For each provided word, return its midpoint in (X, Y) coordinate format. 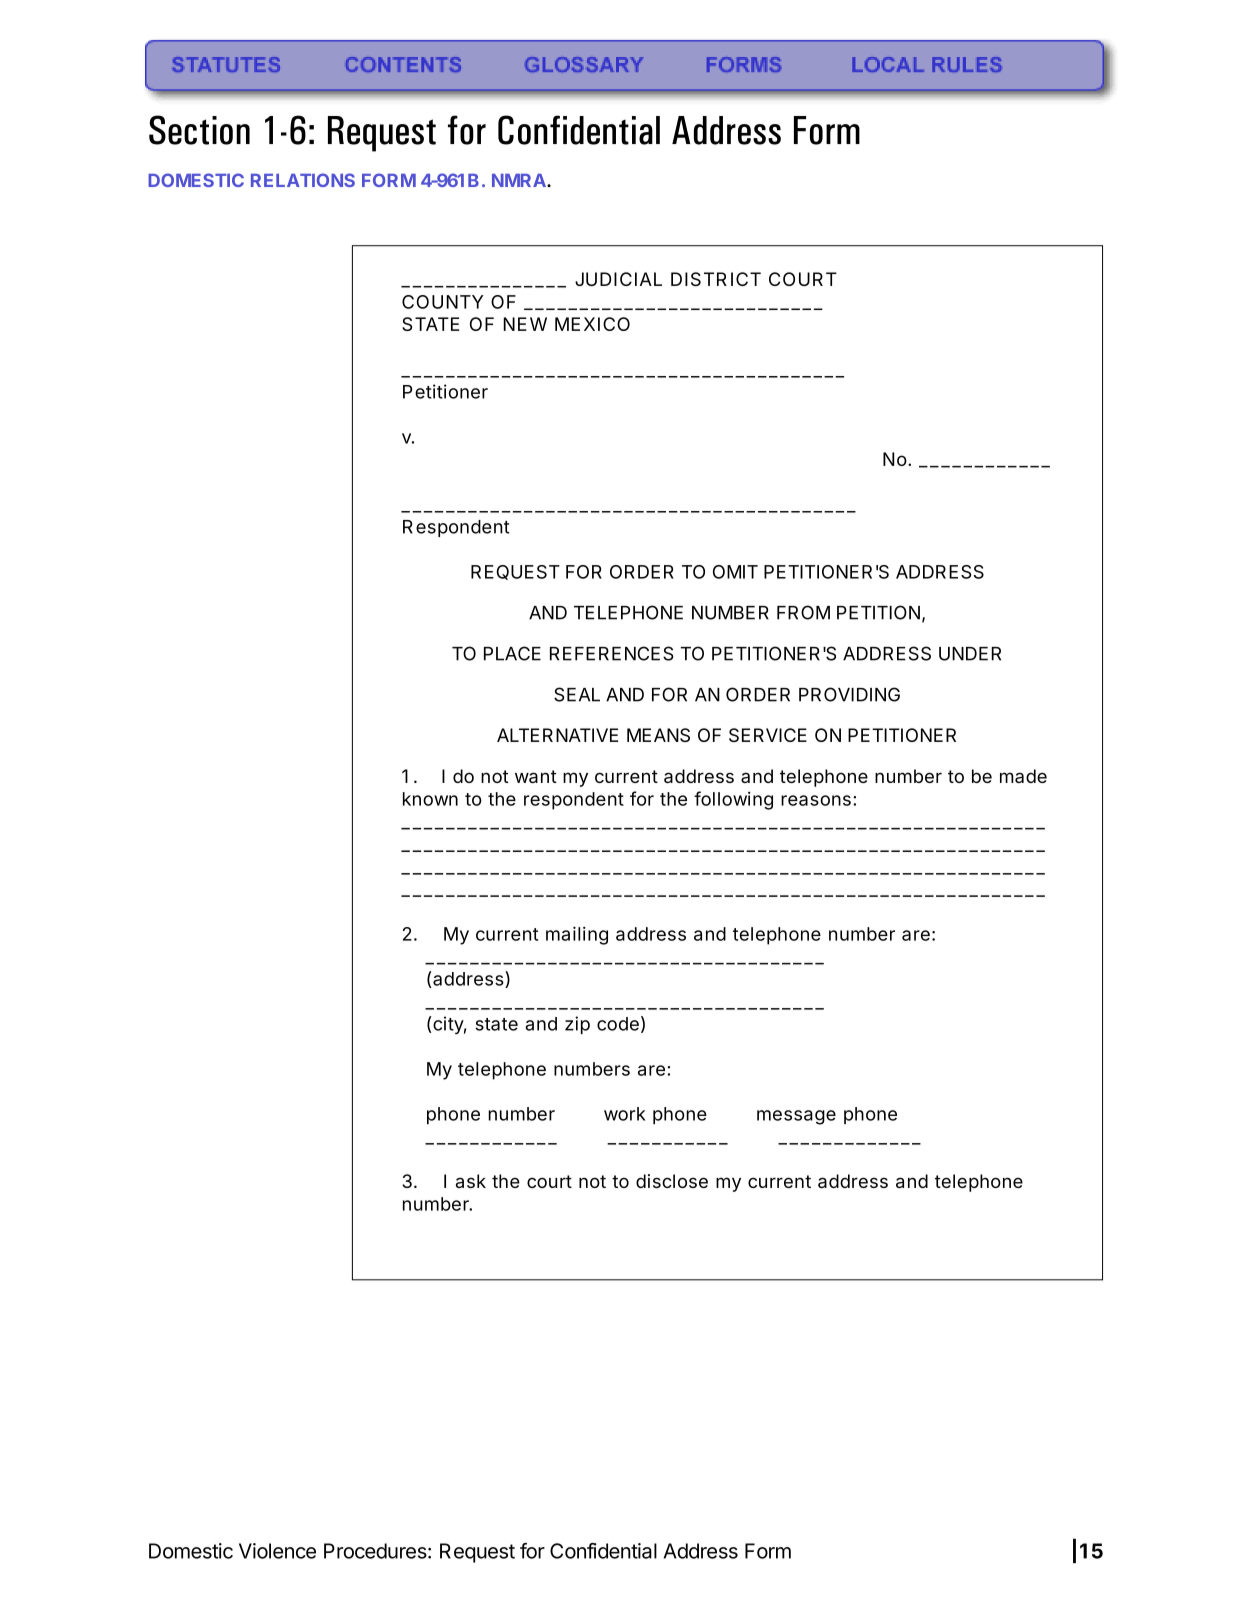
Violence (277, 1551)
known (430, 799)
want (536, 776)
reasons (816, 800)
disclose (672, 1181)
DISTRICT (716, 279)
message (796, 1117)
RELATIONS (303, 180)
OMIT (735, 572)
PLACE (512, 653)
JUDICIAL (618, 279)
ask (471, 1181)
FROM (803, 612)
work (625, 1114)
